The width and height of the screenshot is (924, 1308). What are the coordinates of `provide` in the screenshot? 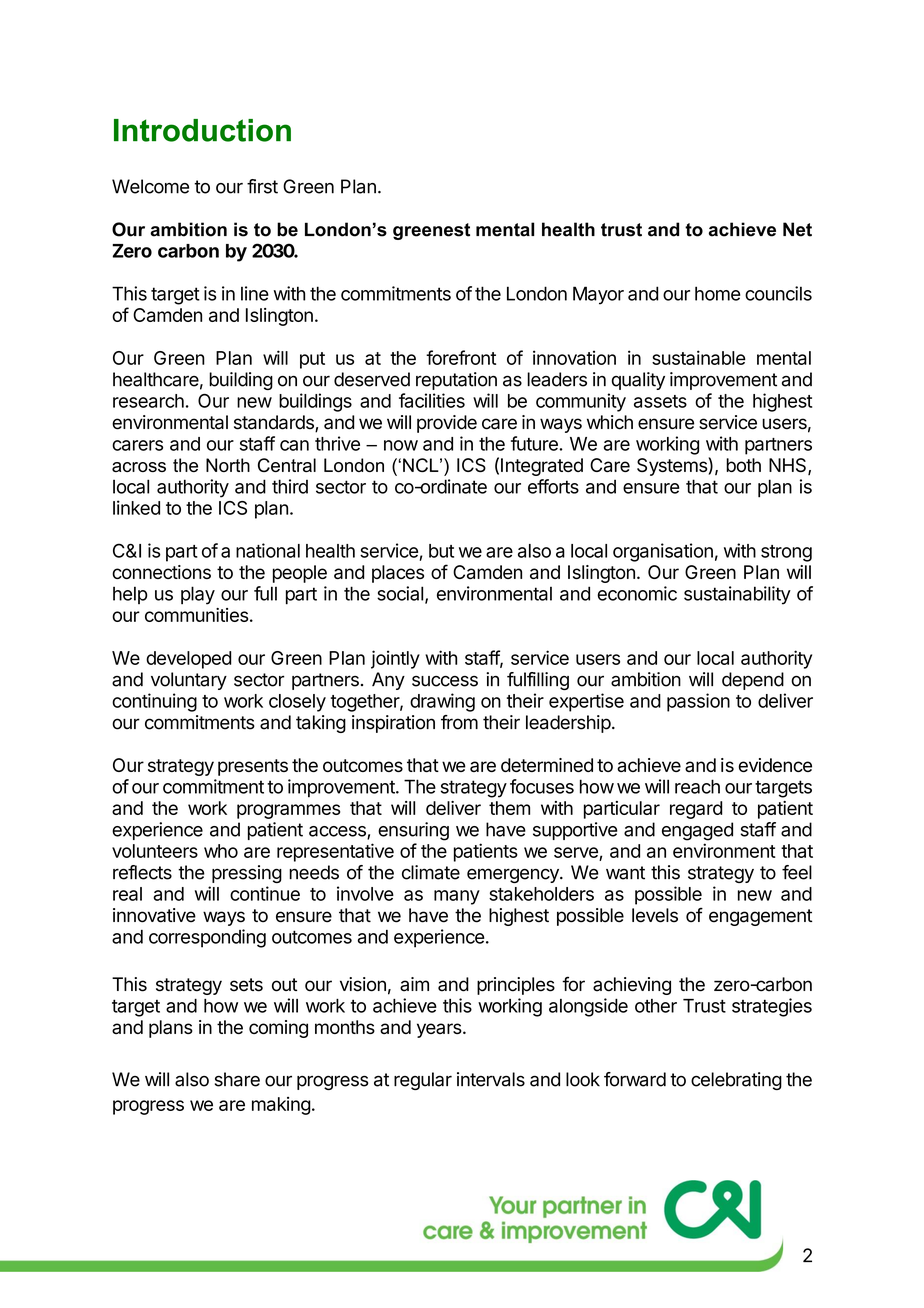 It's located at (447, 424).
